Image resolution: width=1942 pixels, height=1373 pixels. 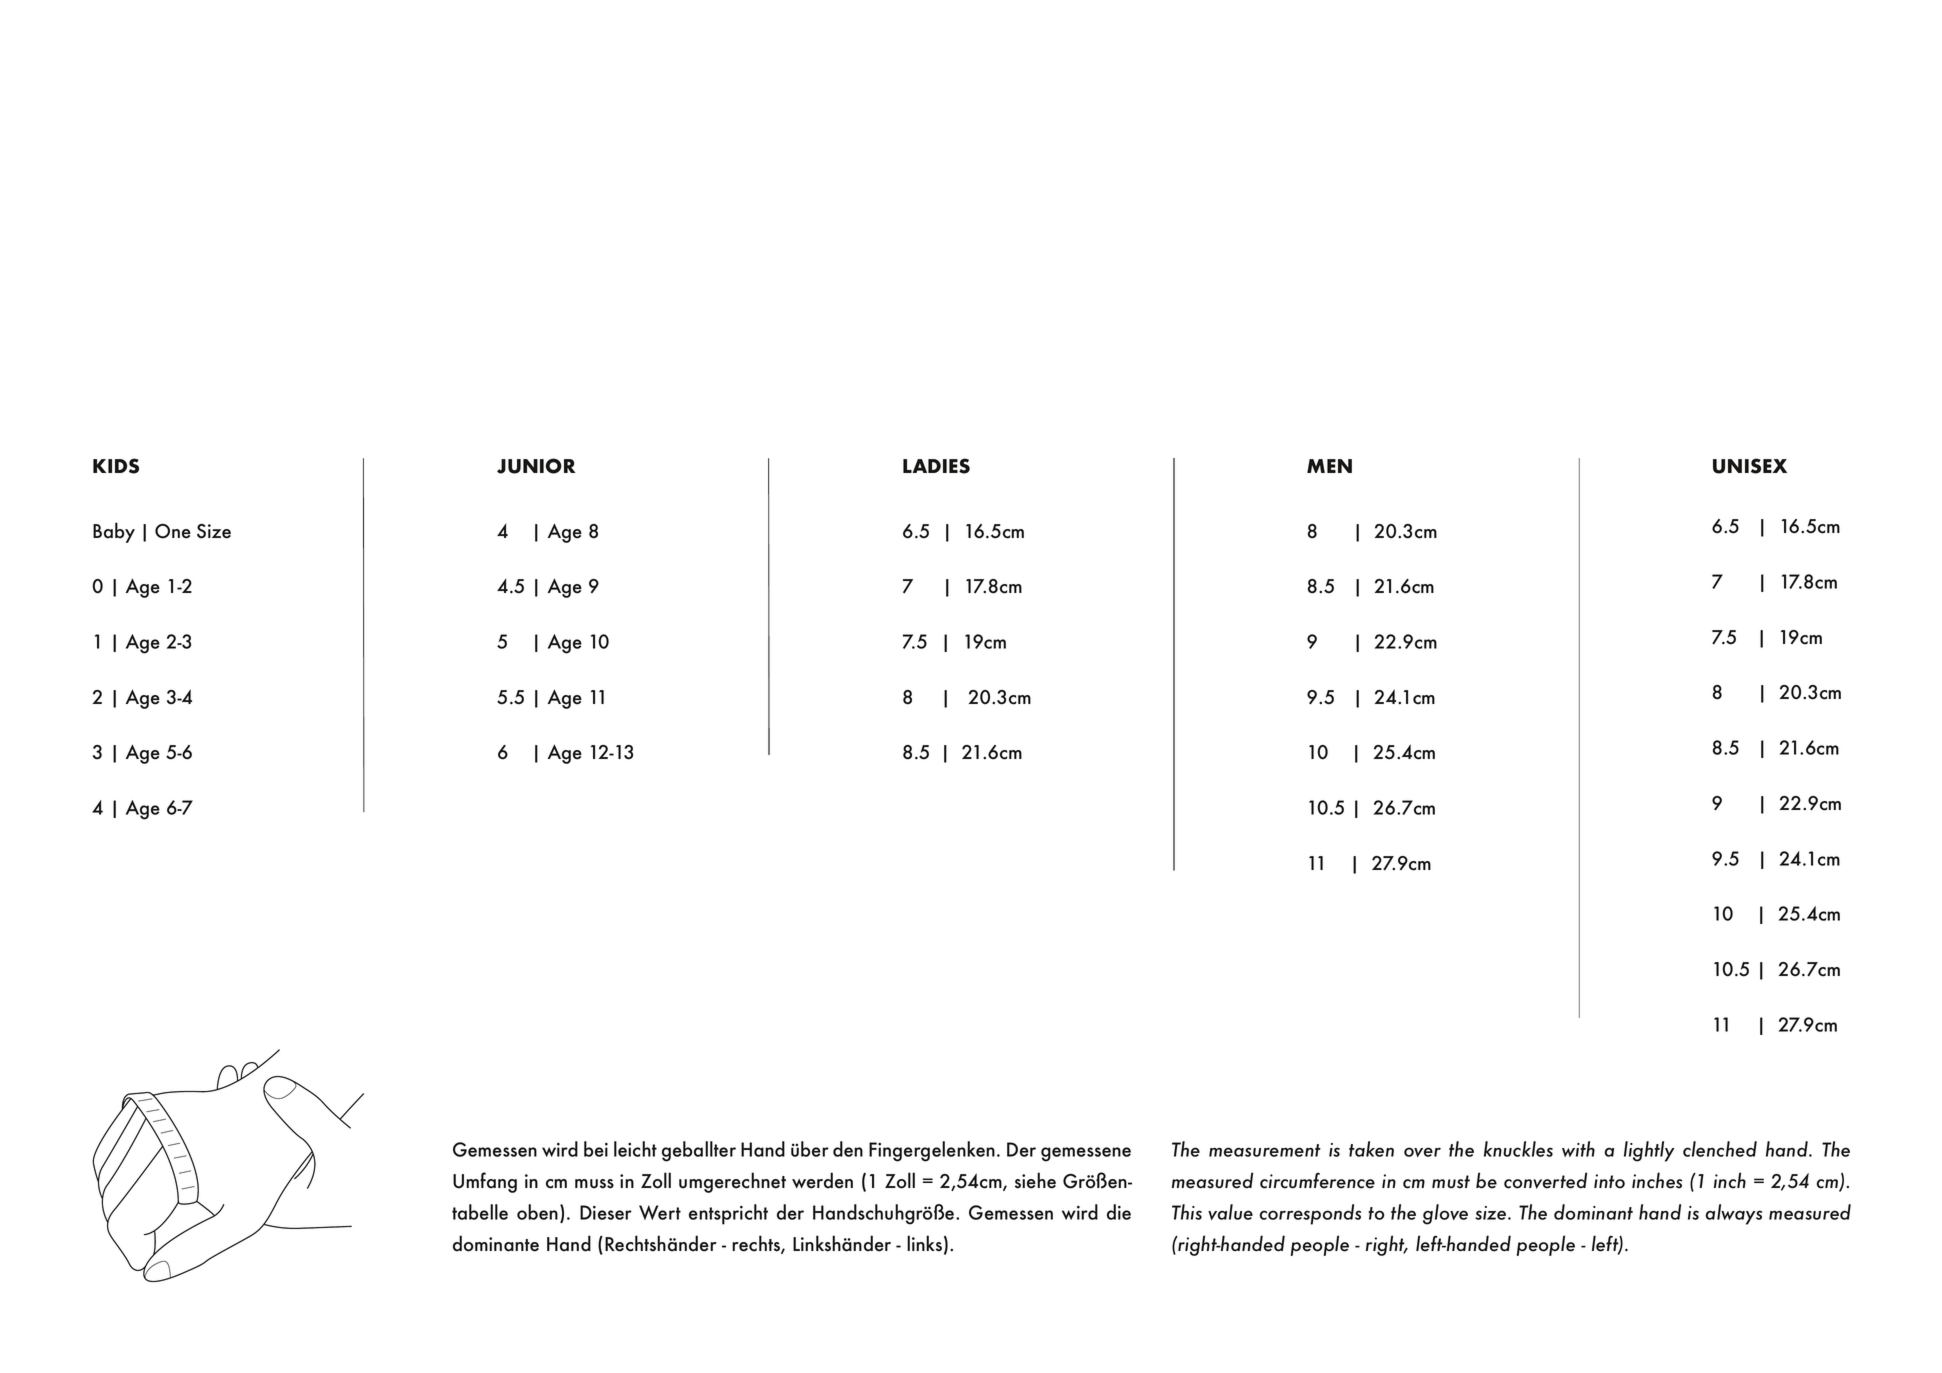 What do you see at coordinates (1578, 1149) in the screenshot?
I see `with` at bounding box center [1578, 1149].
